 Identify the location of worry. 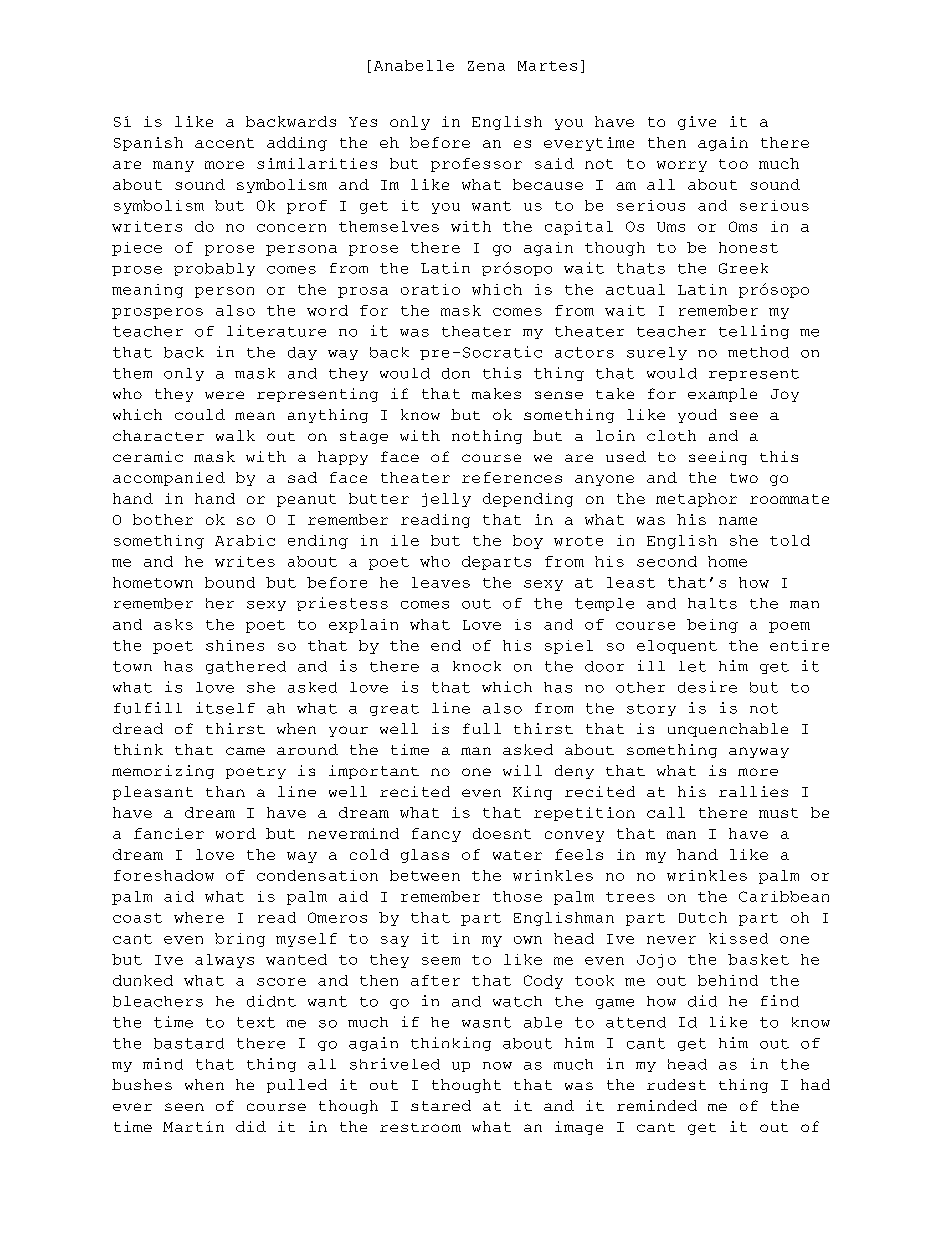
(682, 166).
